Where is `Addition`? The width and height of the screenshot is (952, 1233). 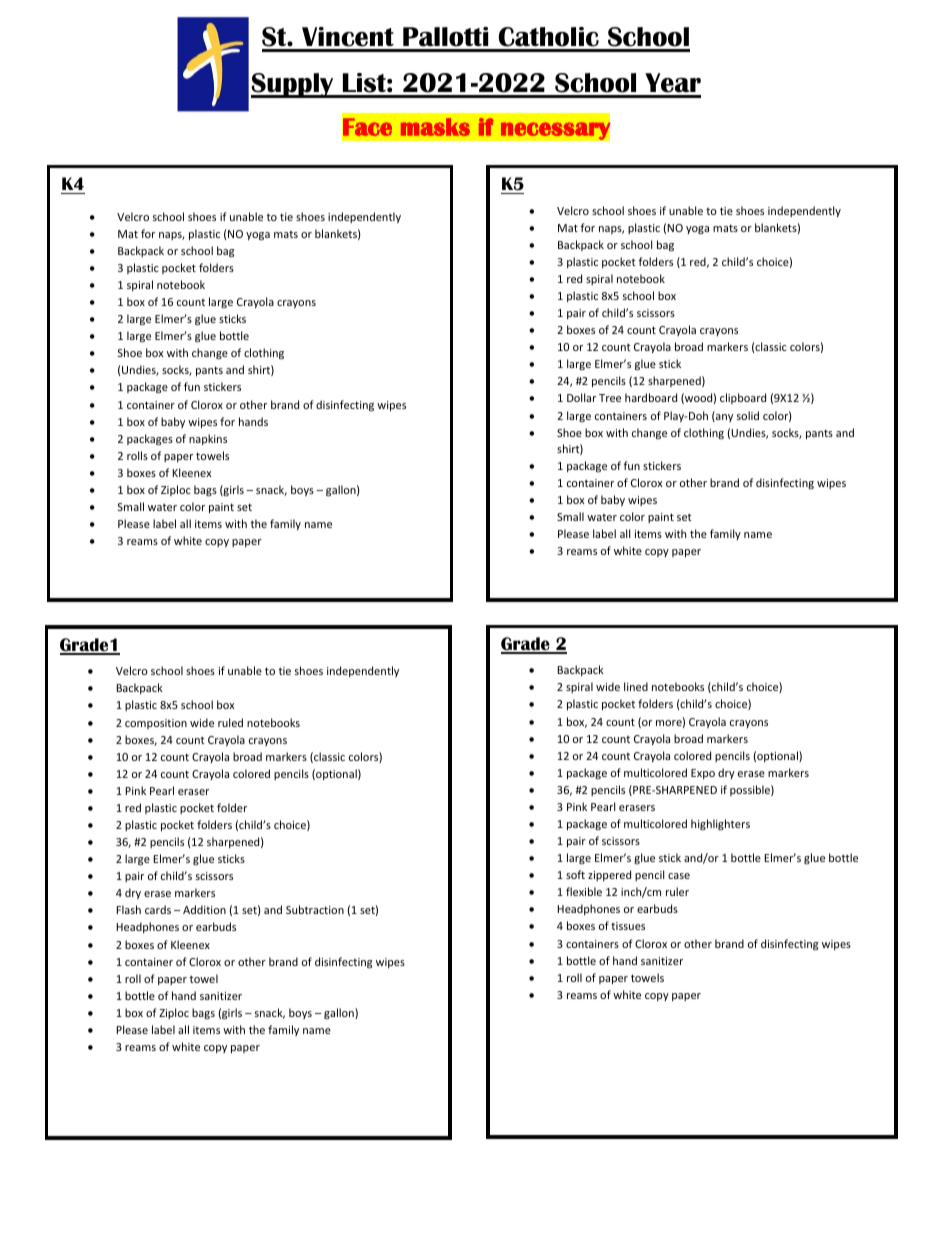
Addition is located at coordinates (204, 909).
